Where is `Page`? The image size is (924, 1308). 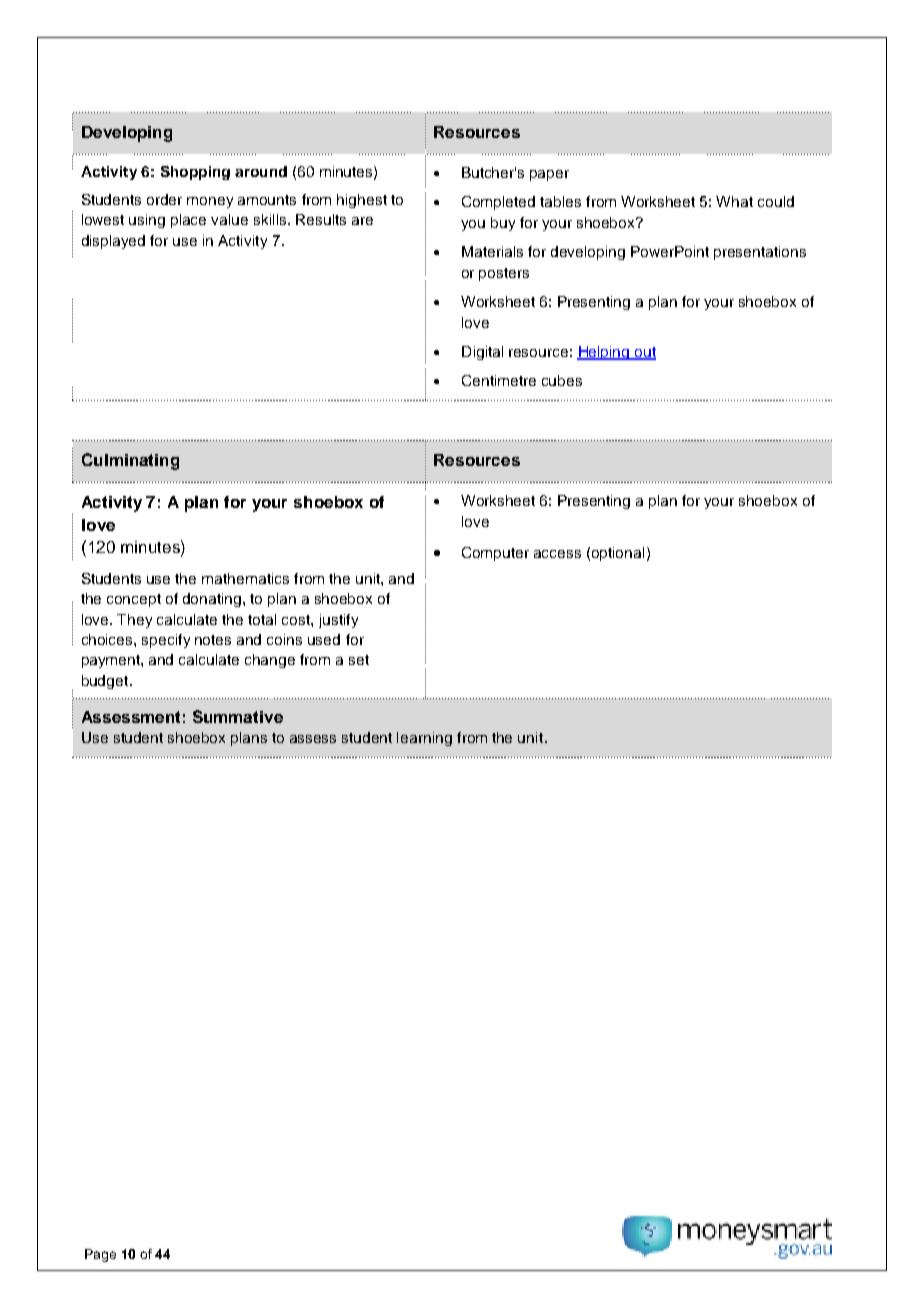 Page is located at coordinates (100, 1255).
